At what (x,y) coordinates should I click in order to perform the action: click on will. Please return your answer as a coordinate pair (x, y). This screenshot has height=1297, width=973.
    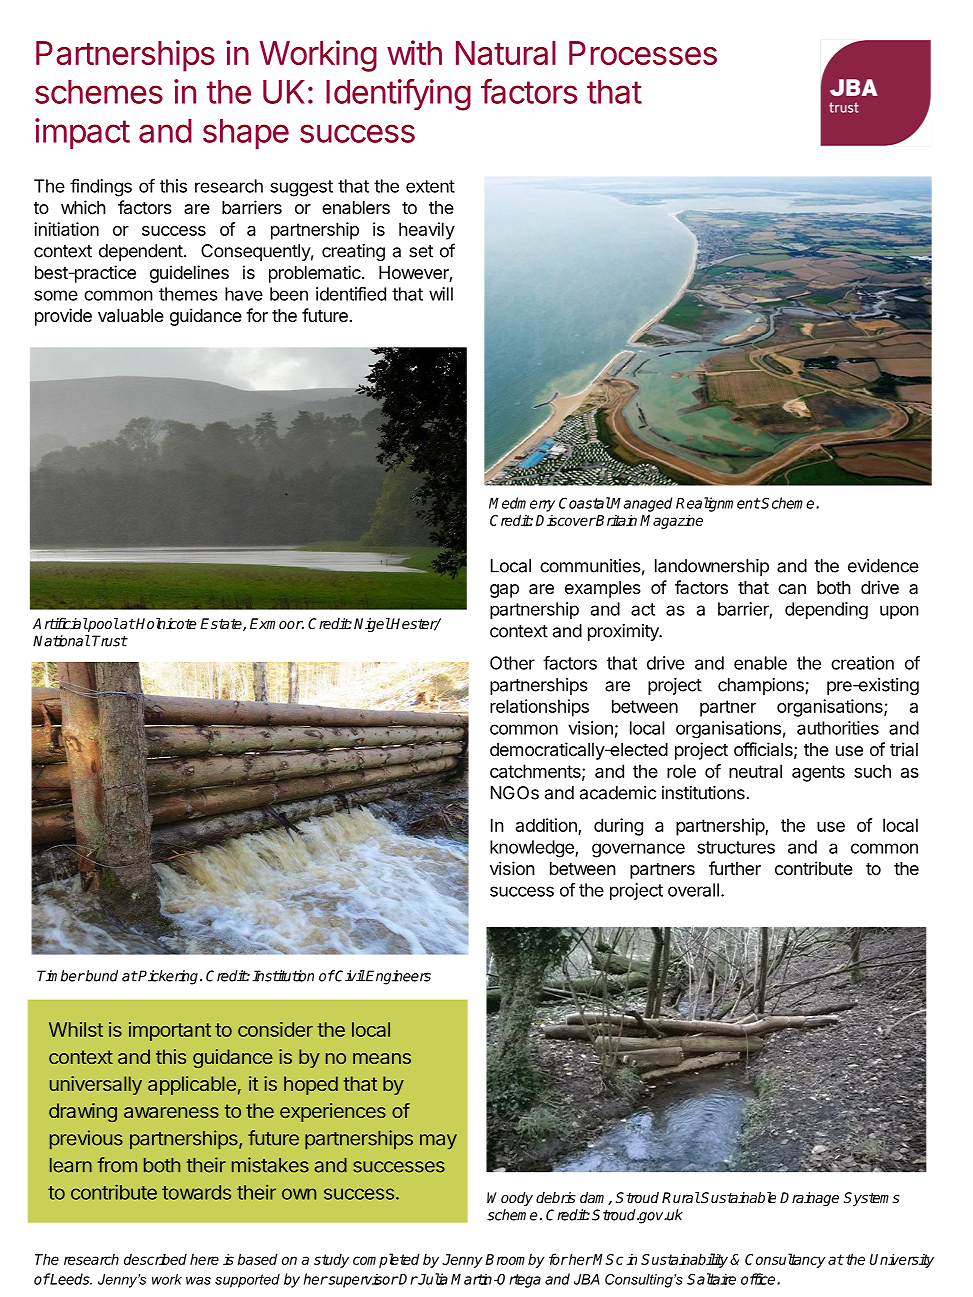
    Looking at the image, I should click on (441, 294).
